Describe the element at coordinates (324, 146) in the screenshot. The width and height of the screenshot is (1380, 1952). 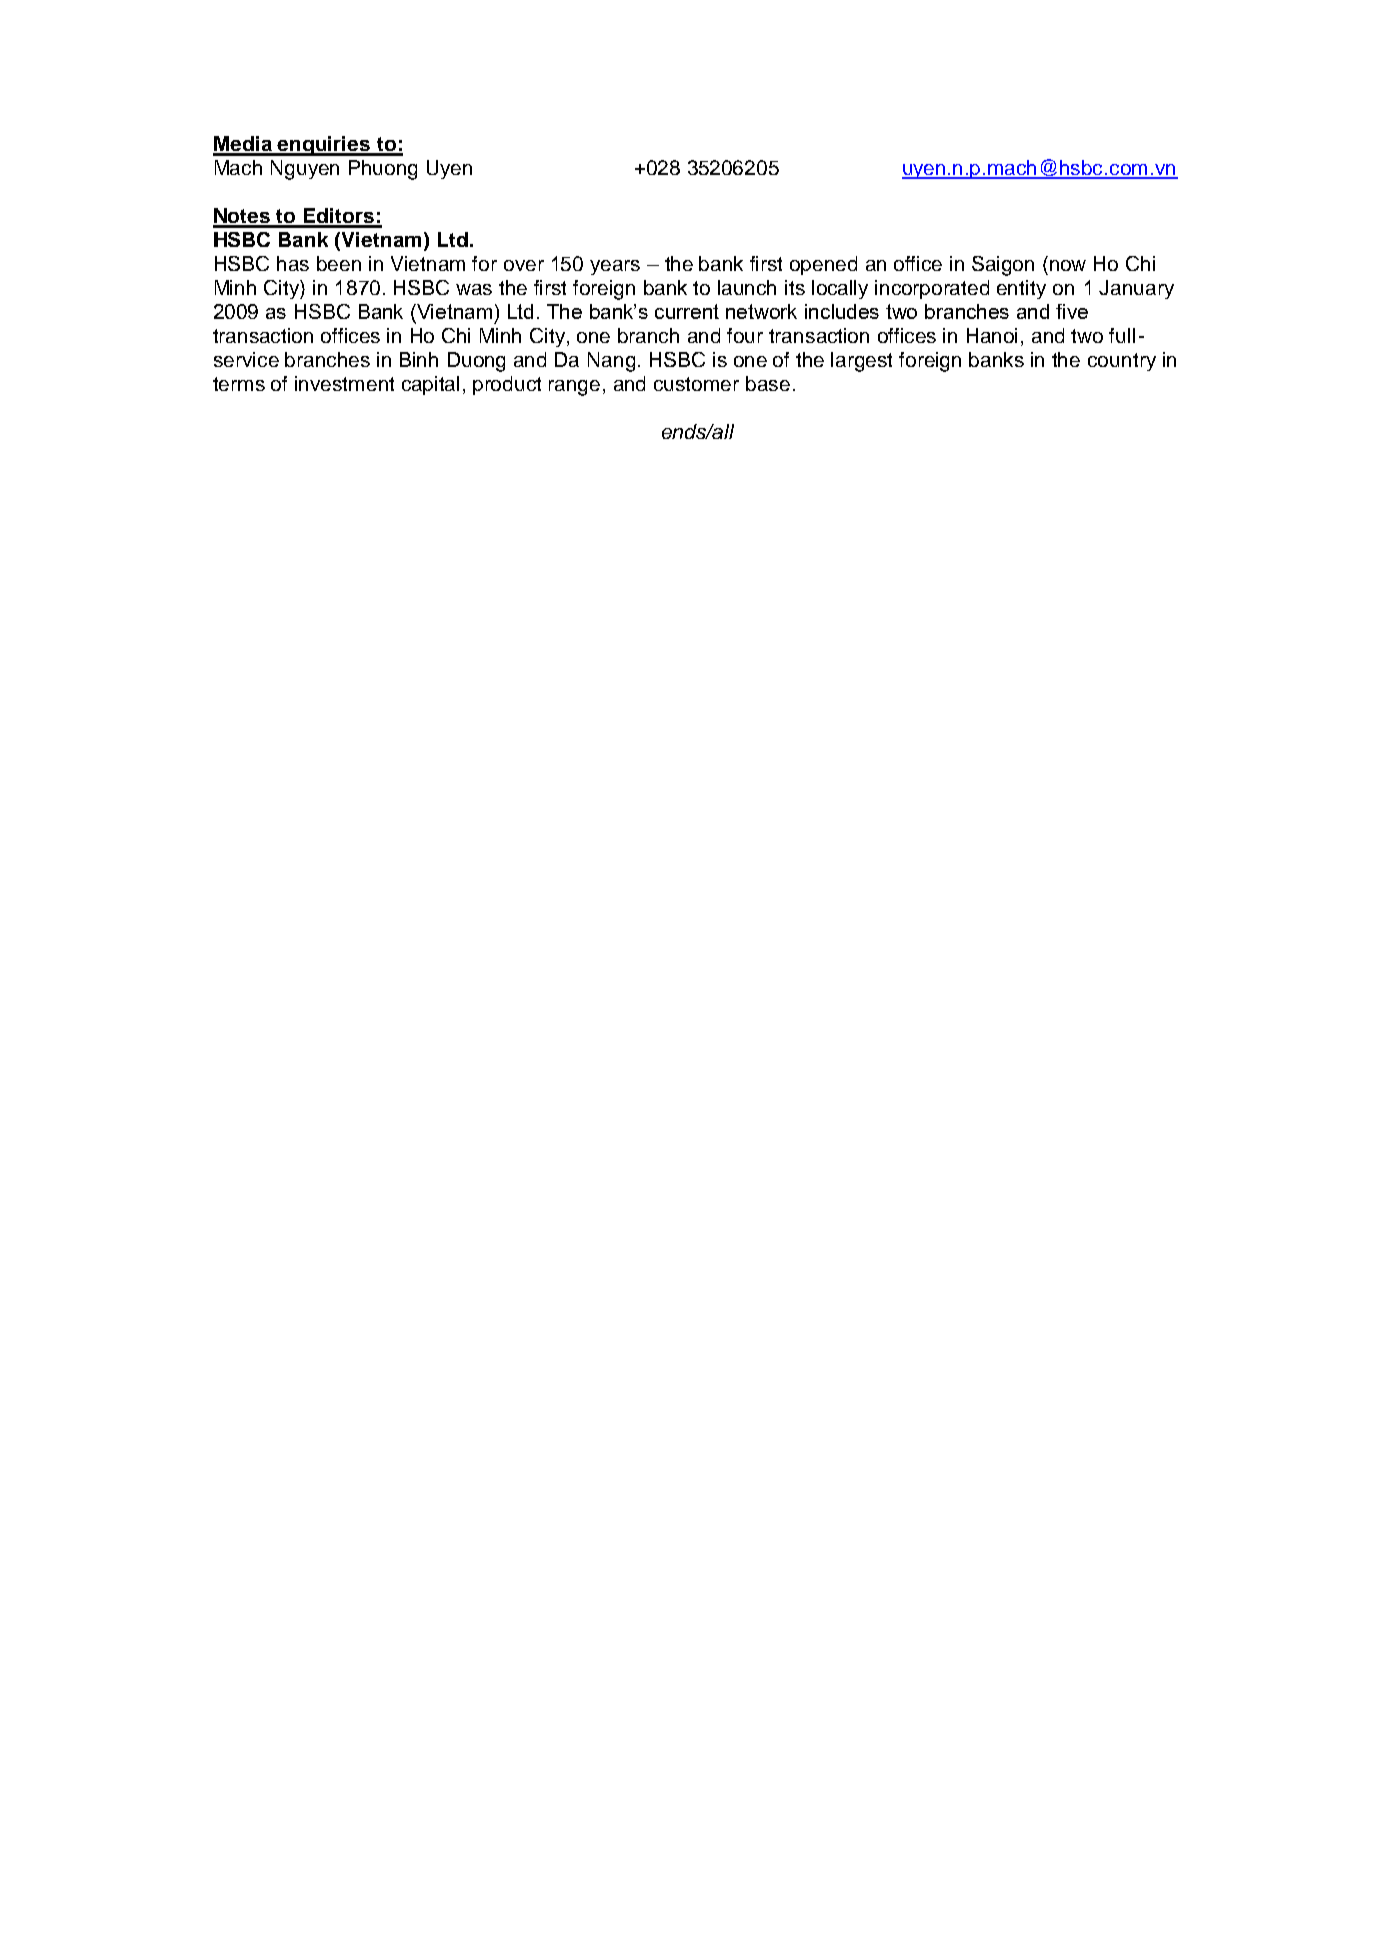
I see `enquiries` at that location.
